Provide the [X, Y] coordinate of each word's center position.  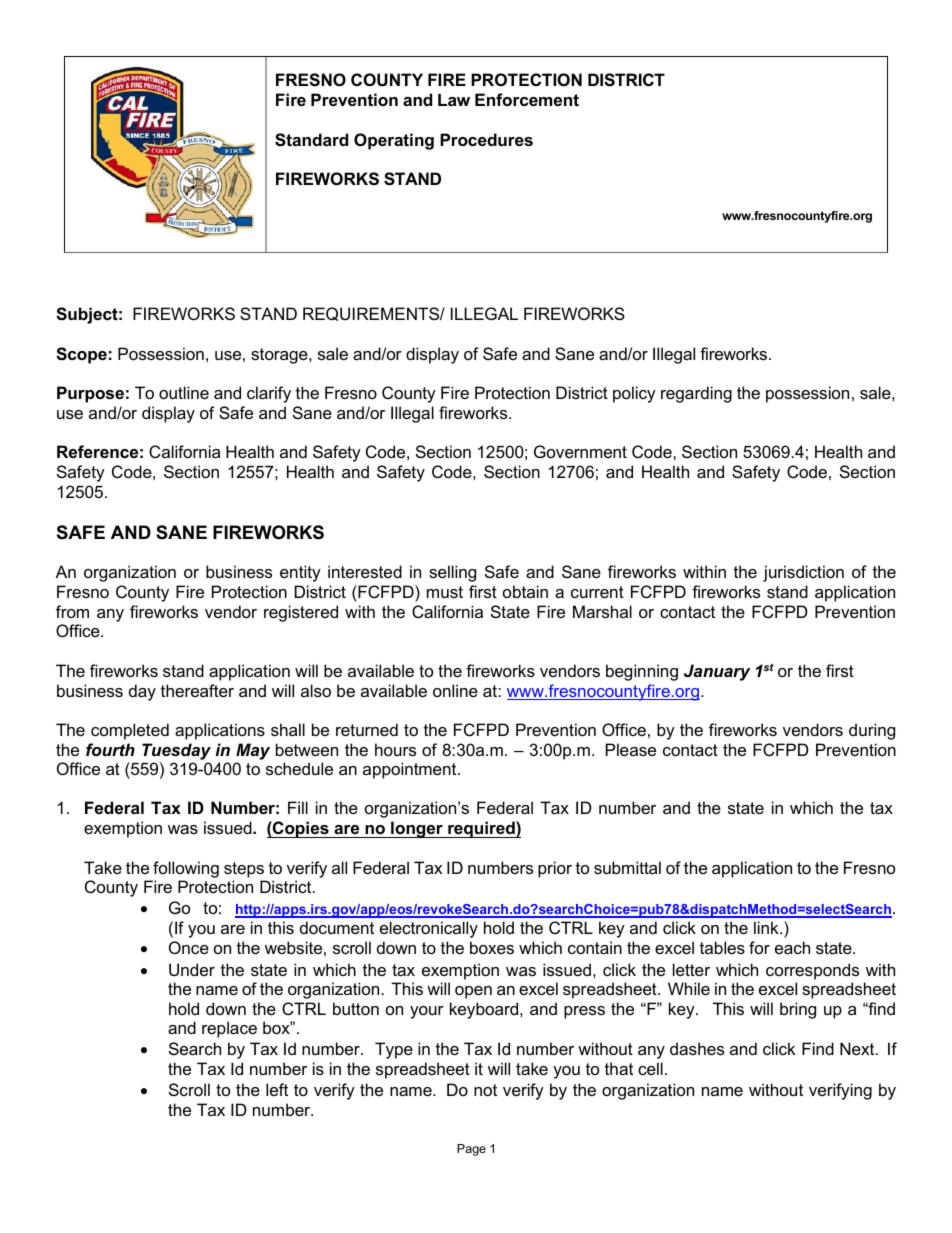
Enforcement [527, 99]
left [277, 1089]
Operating [394, 141]
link [767, 927]
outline [184, 392]
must [445, 592]
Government [580, 451]
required [481, 829]
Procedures [486, 139]
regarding [696, 394]
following [186, 869]
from [72, 611]
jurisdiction [803, 573]
